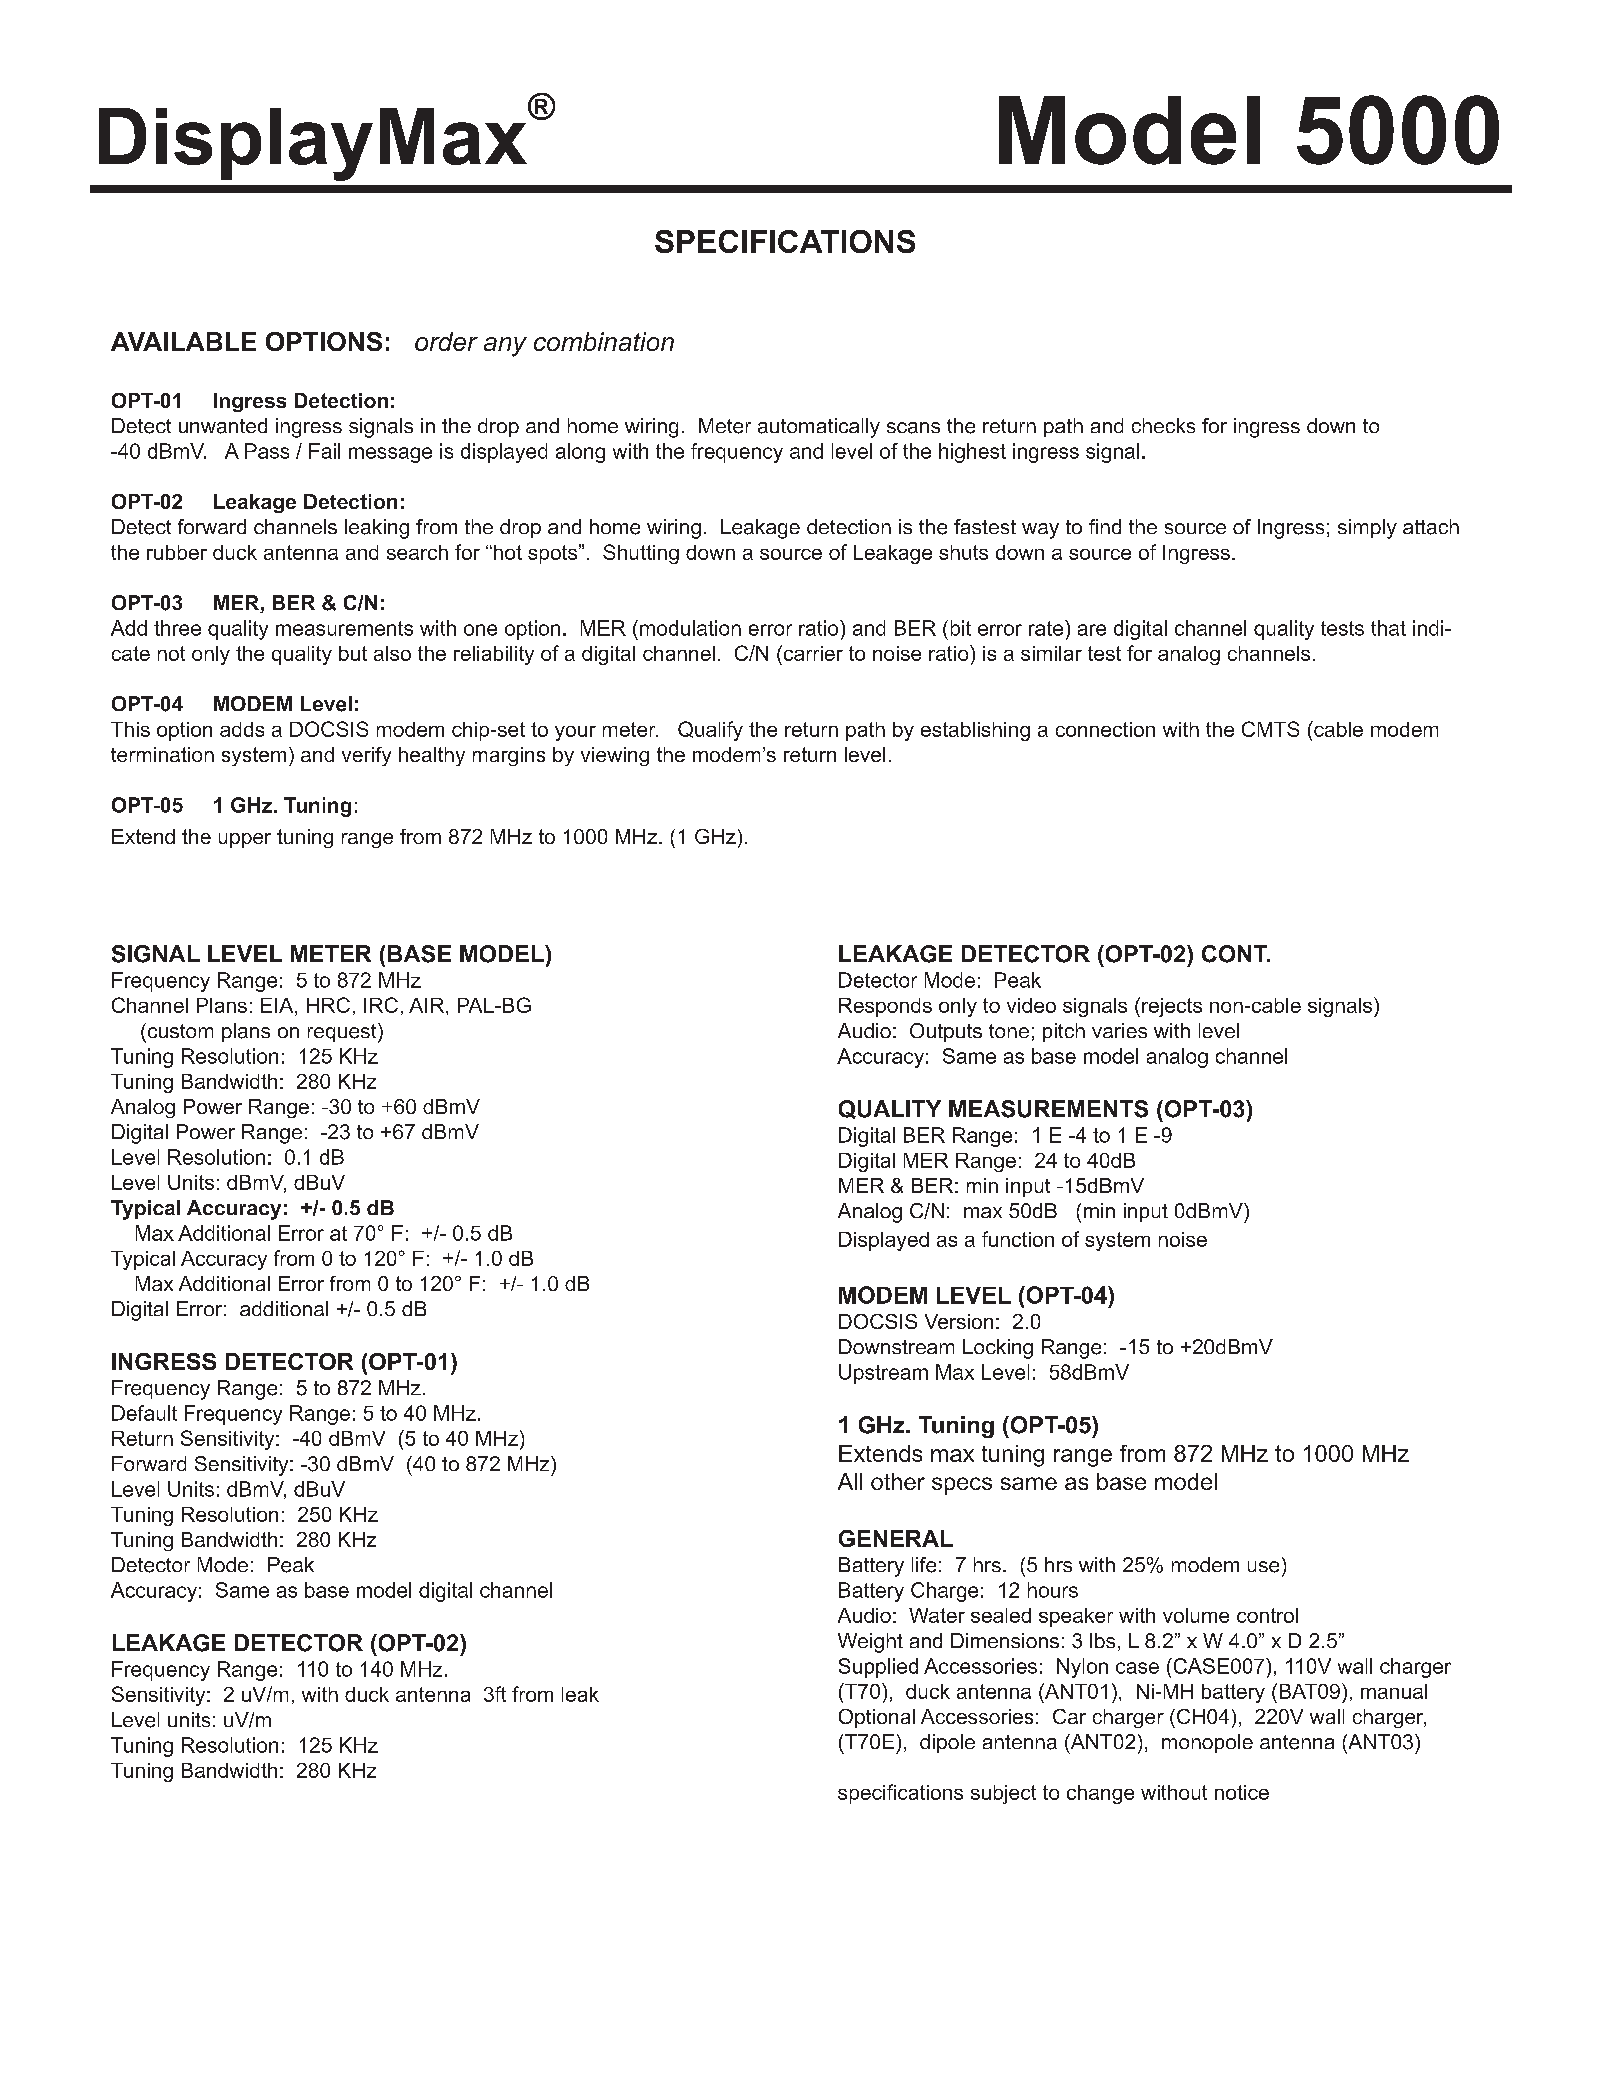 Image resolution: width=1612 pixels, height=2086 pixels. I want to click on rejects, so click(1172, 1007).
